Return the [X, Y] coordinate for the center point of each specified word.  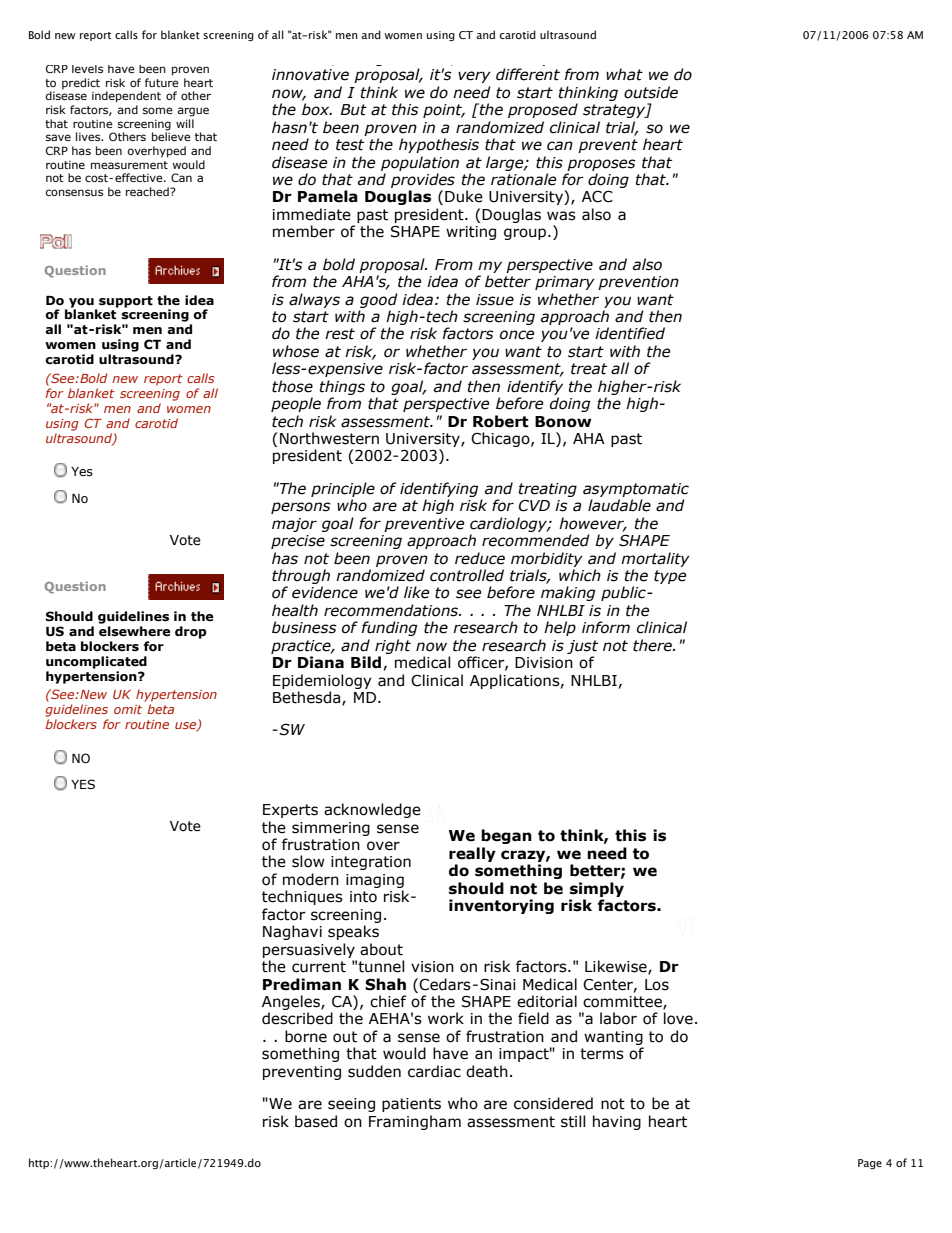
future [162, 82]
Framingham [415, 1122]
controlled [467, 575]
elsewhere [135, 631]
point [444, 111]
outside [651, 92]
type [670, 577]
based [316, 1121]
